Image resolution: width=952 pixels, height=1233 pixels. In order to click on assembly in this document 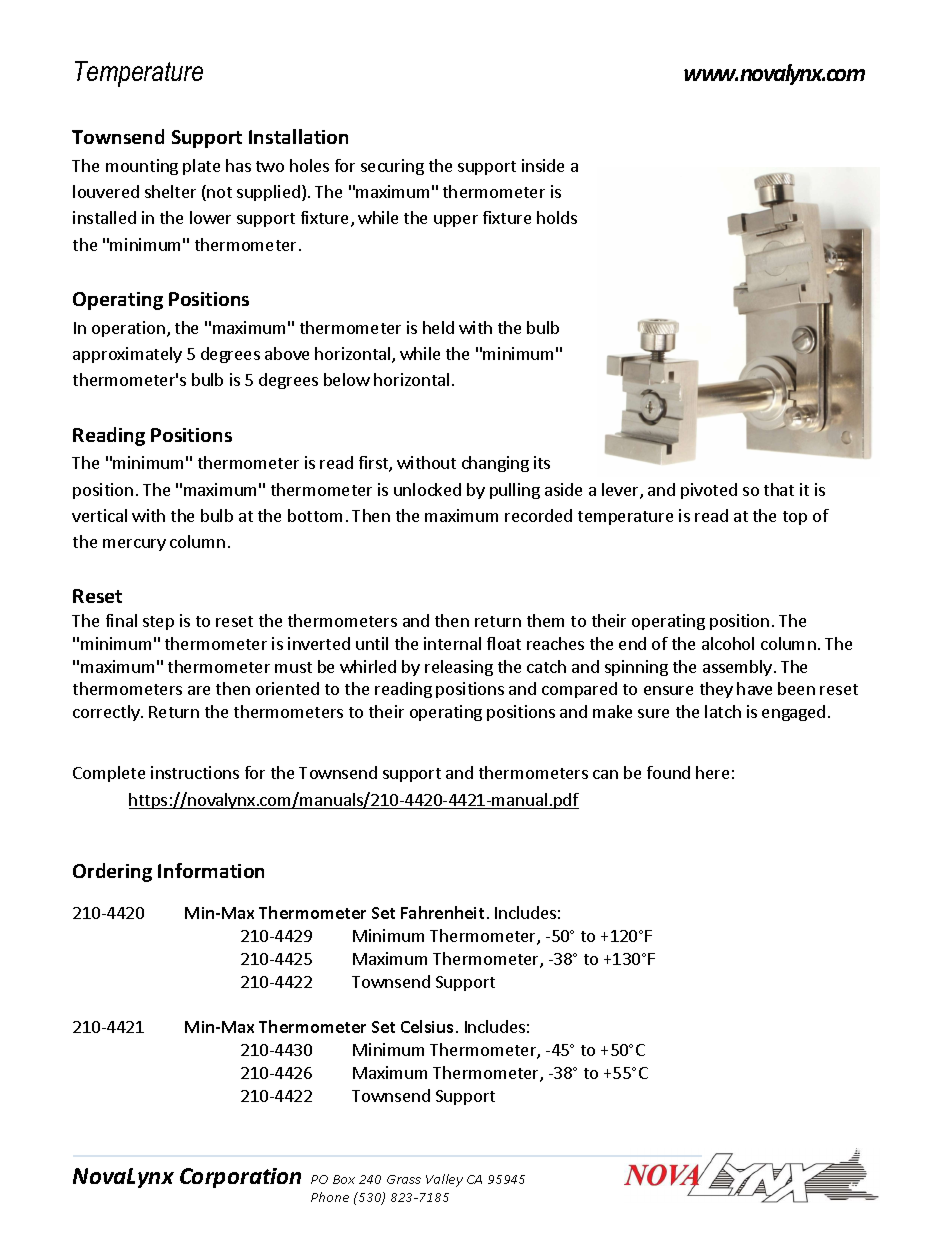, I will do `click(737, 668)`.
